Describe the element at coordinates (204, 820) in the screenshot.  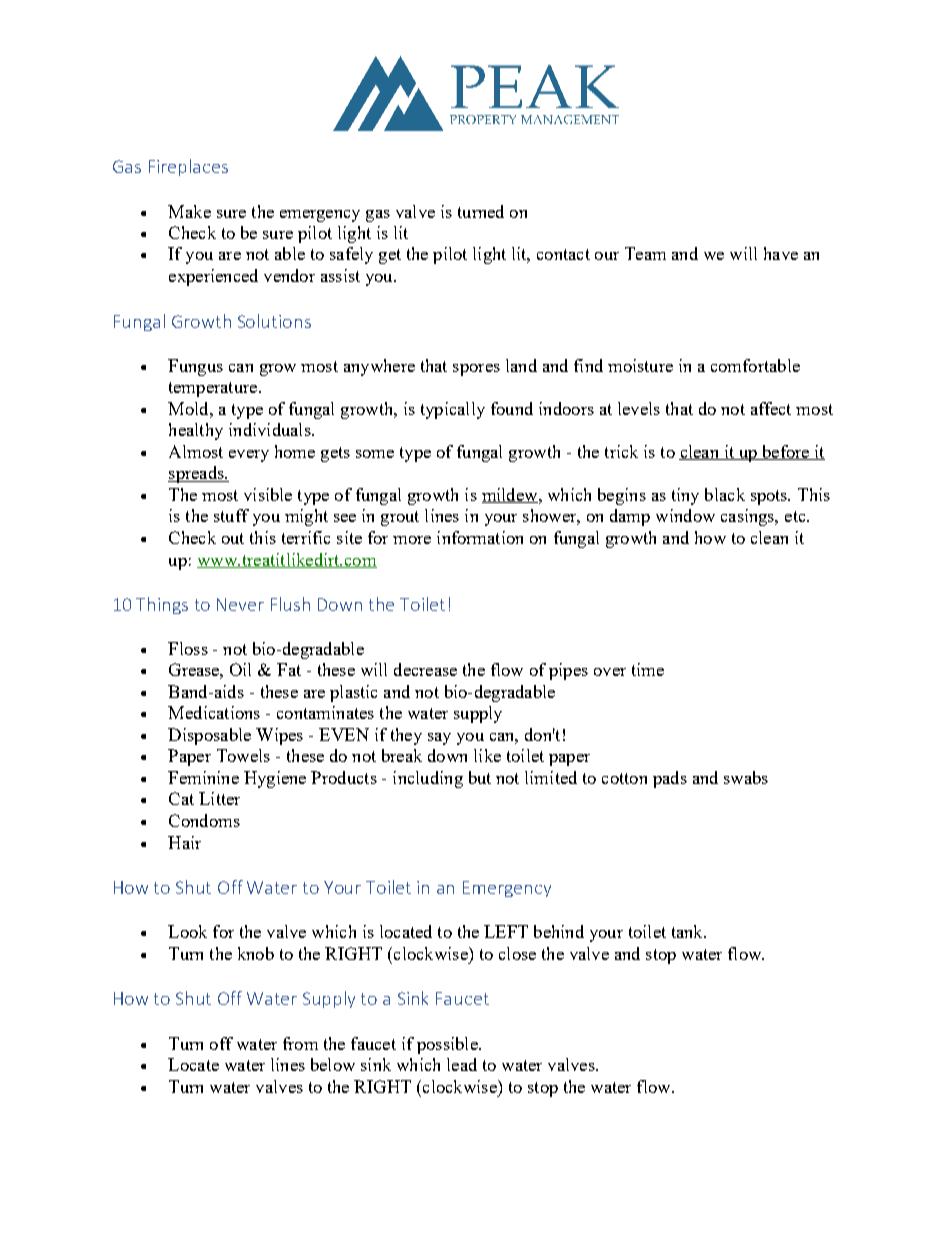
I see `Condoms` at that location.
